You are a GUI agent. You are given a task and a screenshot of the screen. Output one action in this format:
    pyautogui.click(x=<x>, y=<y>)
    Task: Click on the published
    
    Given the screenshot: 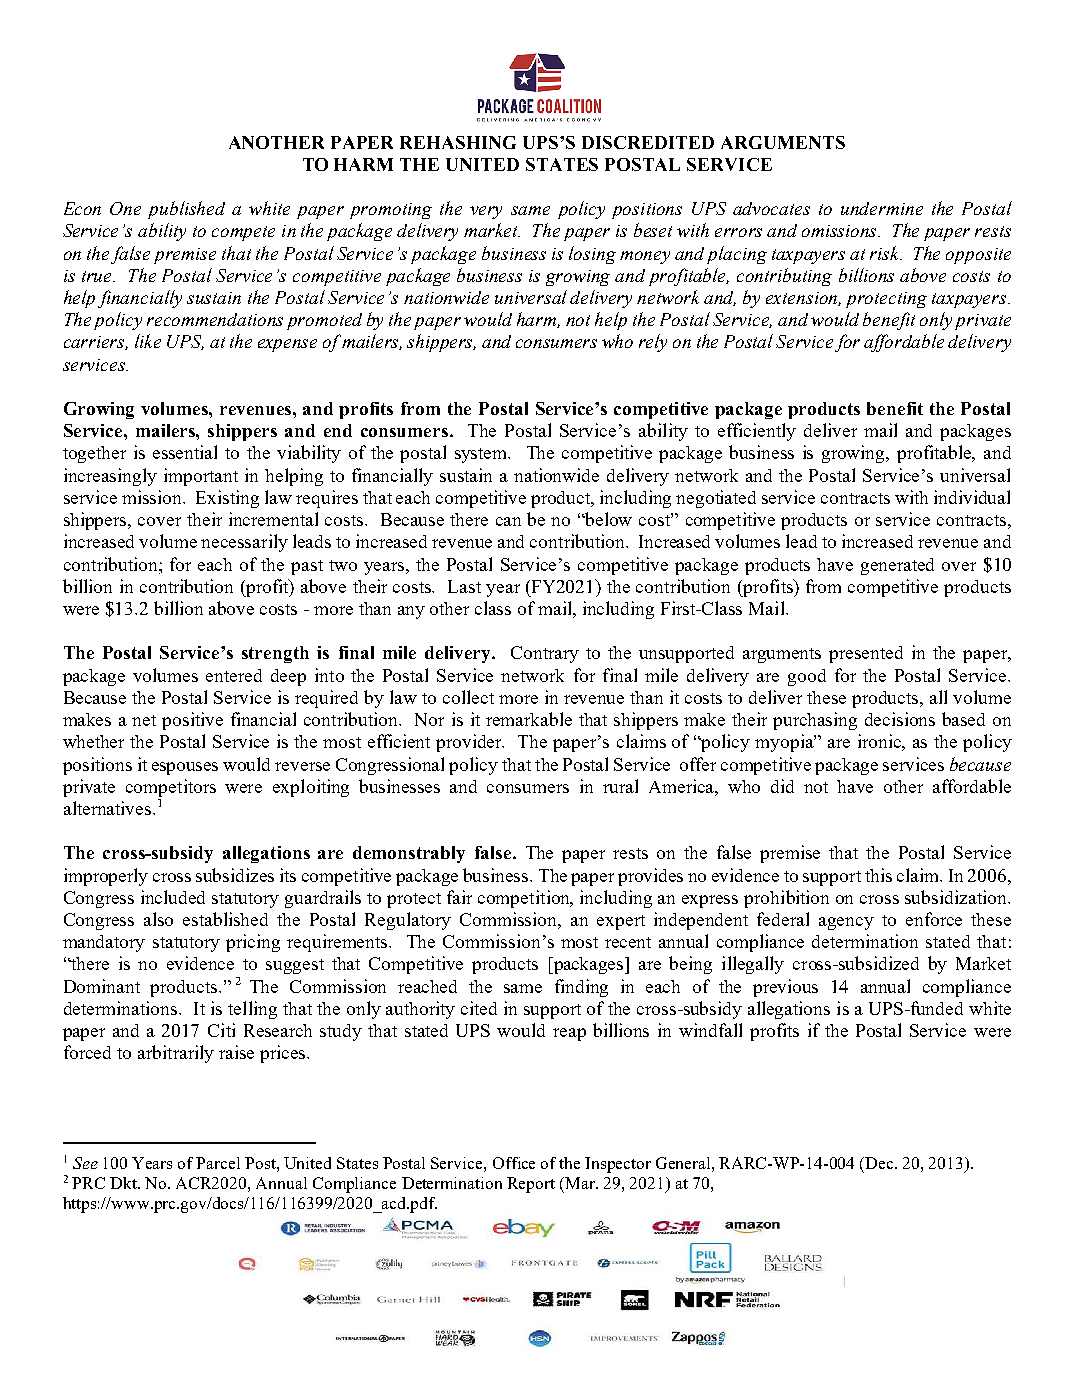 What is the action you would take?
    pyautogui.click(x=186, y=210)
